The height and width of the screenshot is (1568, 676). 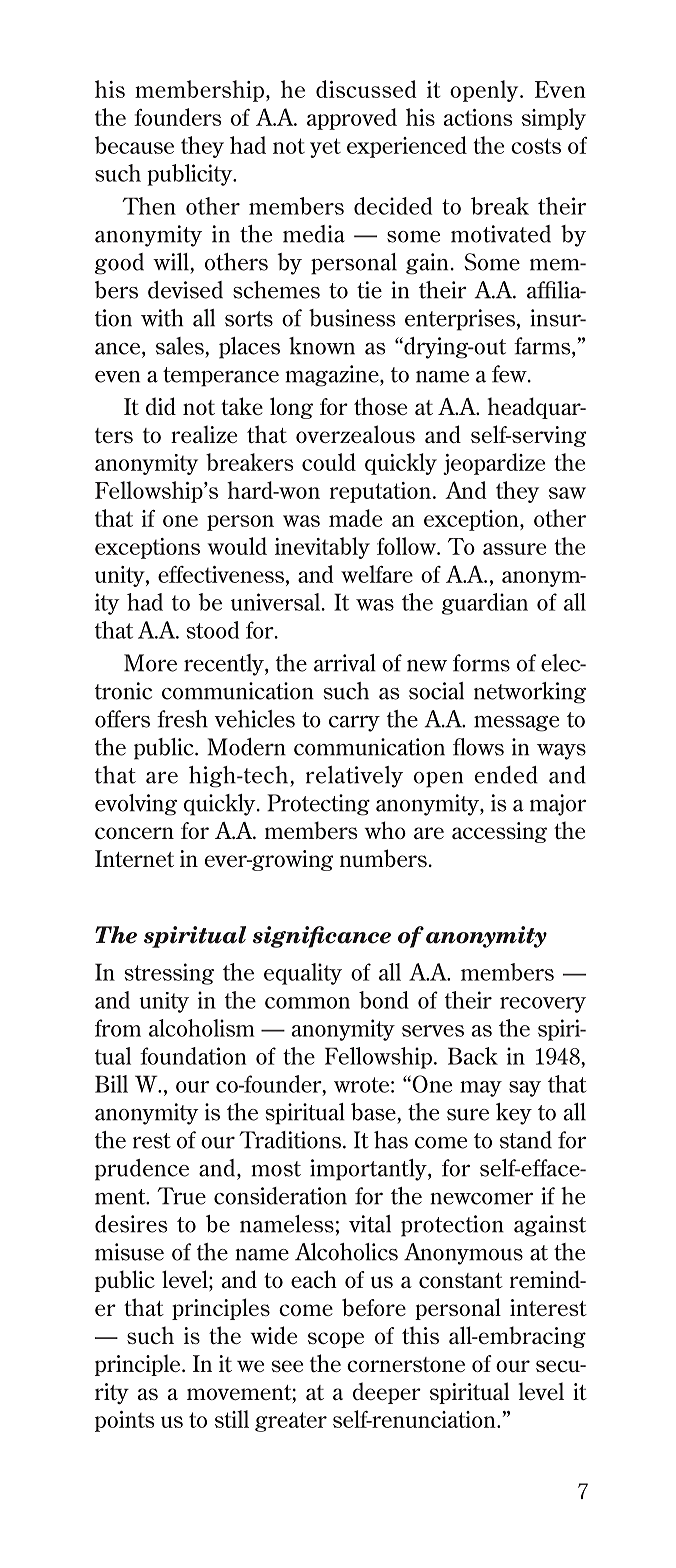 What do you see at coordinates (336, 1340) in the screenshot?
I see `scope` at bounding box center [336, 1340].
